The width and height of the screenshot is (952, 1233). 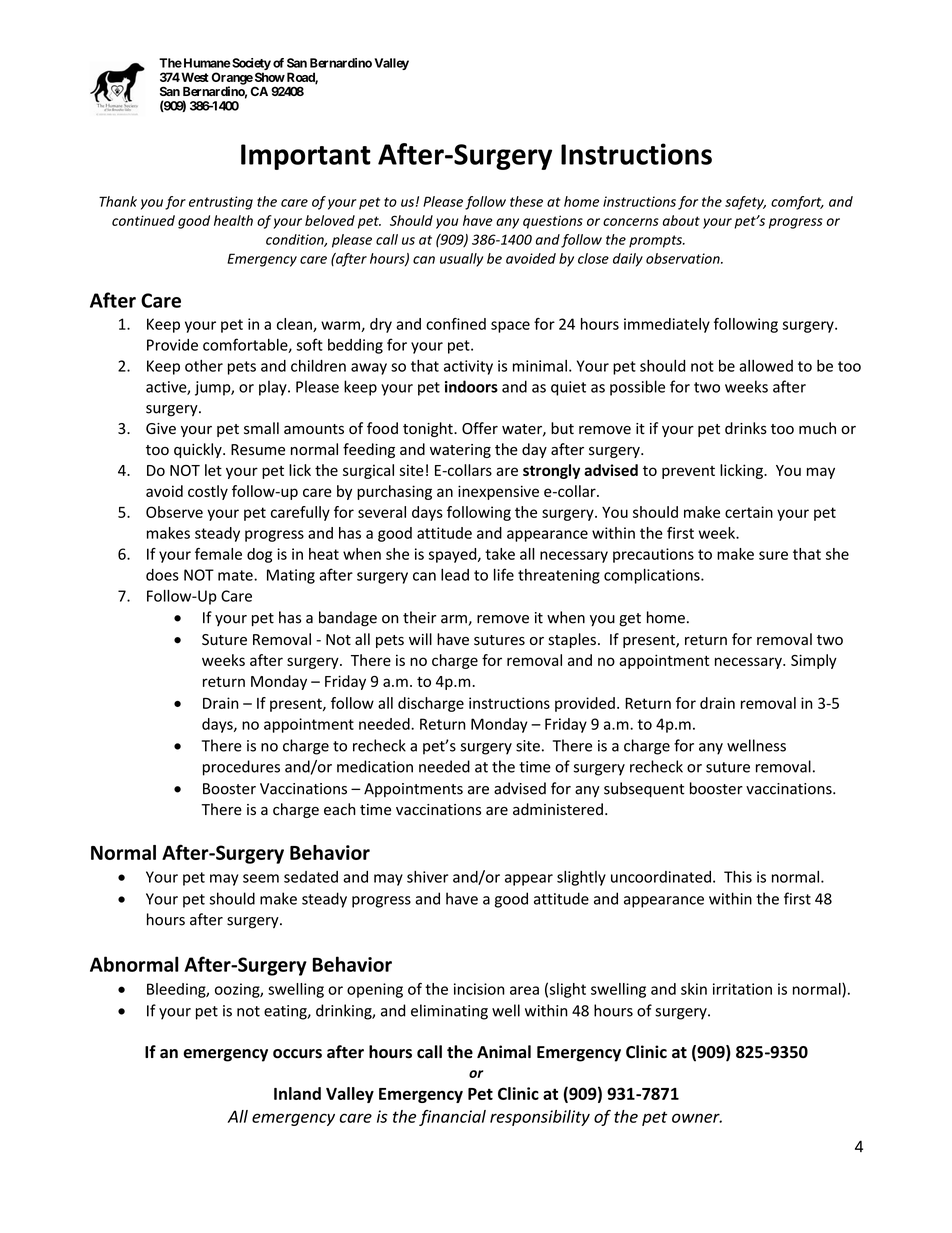 I want to click on mate, so click(x=236, y=575).
